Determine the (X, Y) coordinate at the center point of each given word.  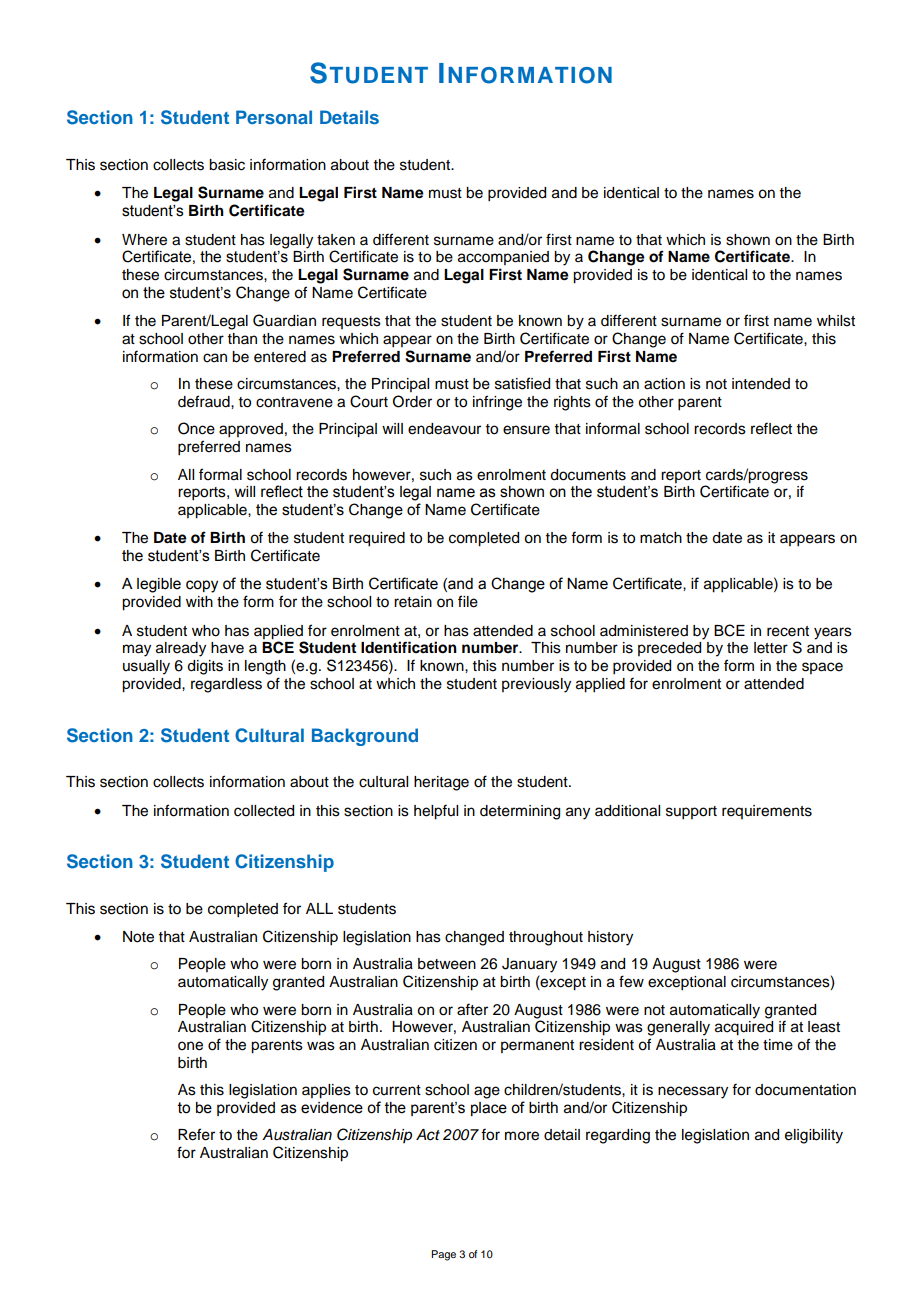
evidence (332, 1108)
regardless (226, 685)
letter (771, 648)
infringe (497, 403)
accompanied (503, 258)
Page (443, 1255)
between (447, 964)
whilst (836, 321)
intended (761, 384)
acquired (744, 1028)
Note (138, 937)
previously (536, 685)
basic (227, 165)
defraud (205, 401)
